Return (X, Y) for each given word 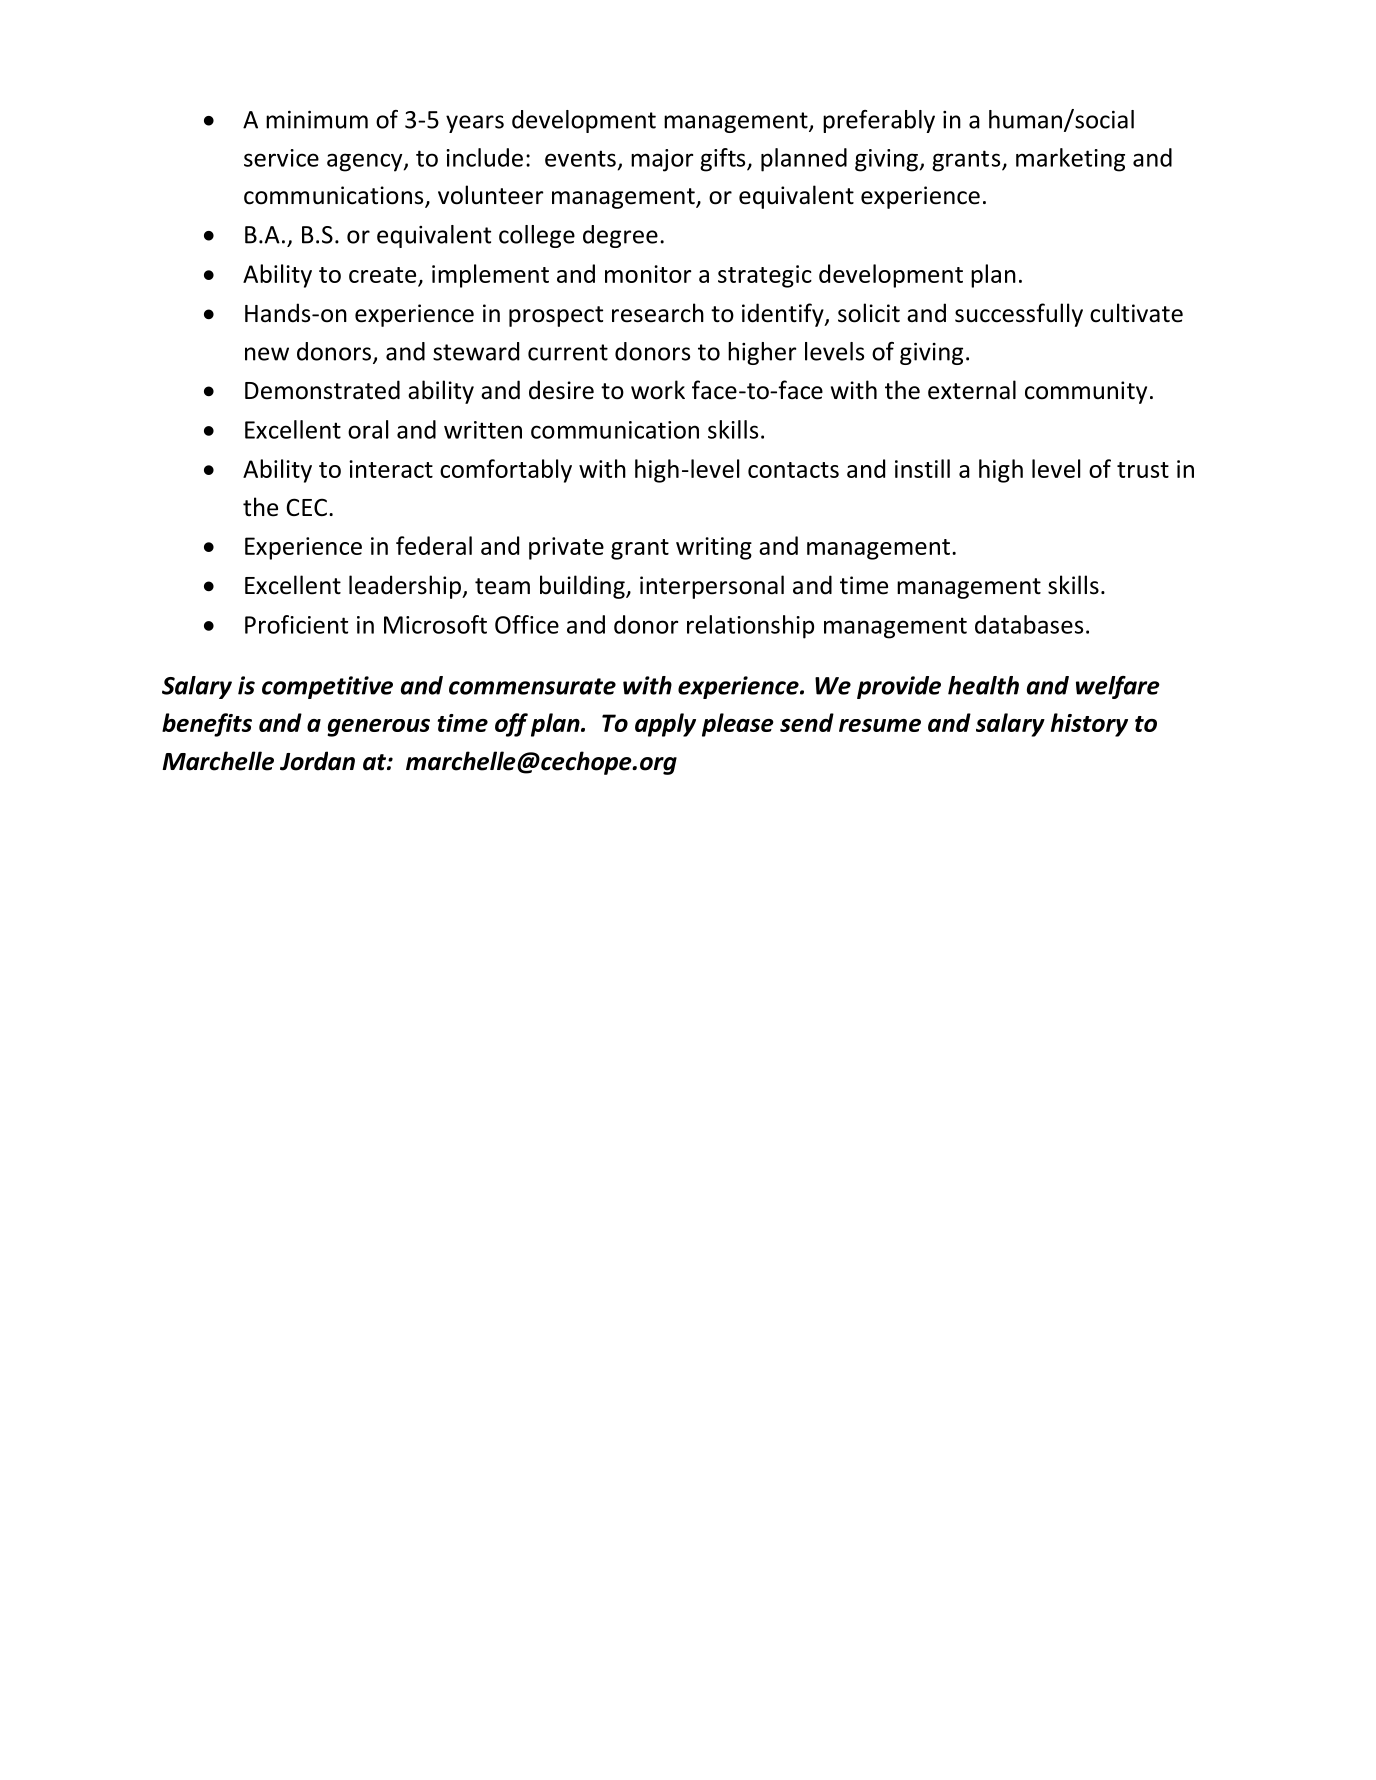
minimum (317, 120)
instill (922, 468)
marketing (1070, 160)
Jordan (317, 761)
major (662, 160)
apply (665, 725)
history (1089, 725)
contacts (793, 470)
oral (368, 429)
